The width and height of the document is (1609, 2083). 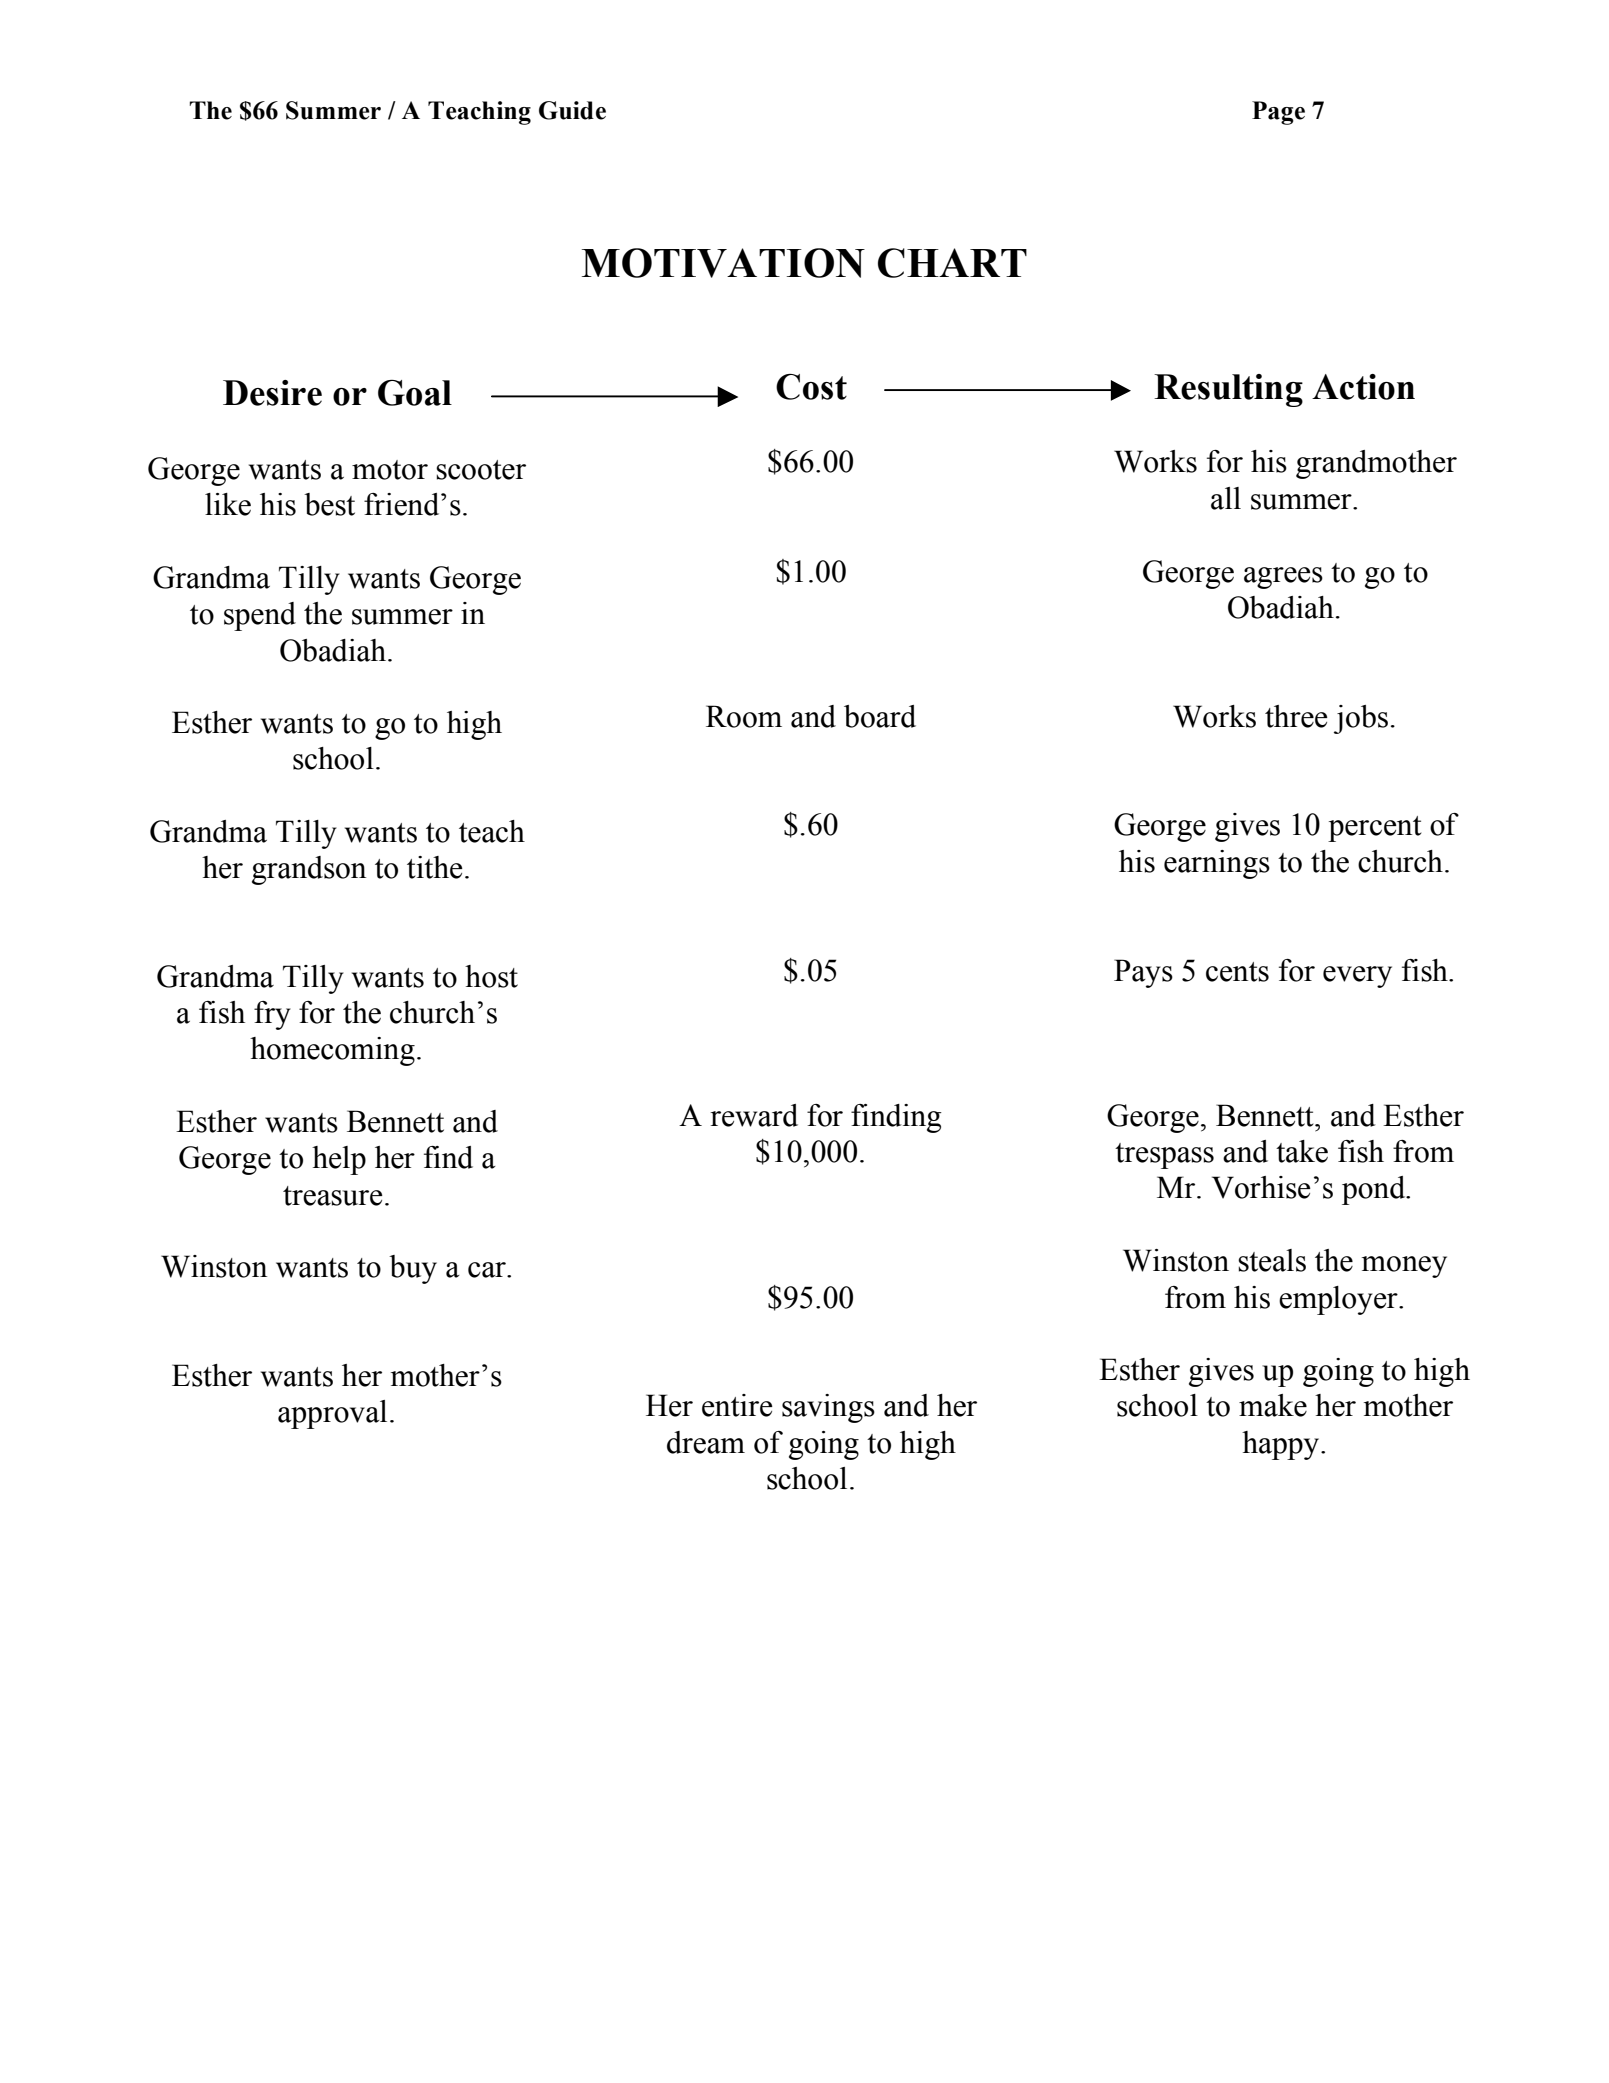 What do you see at coordinates (880, 716) in the document?
I see `board` at bounding box center [880, 716].
